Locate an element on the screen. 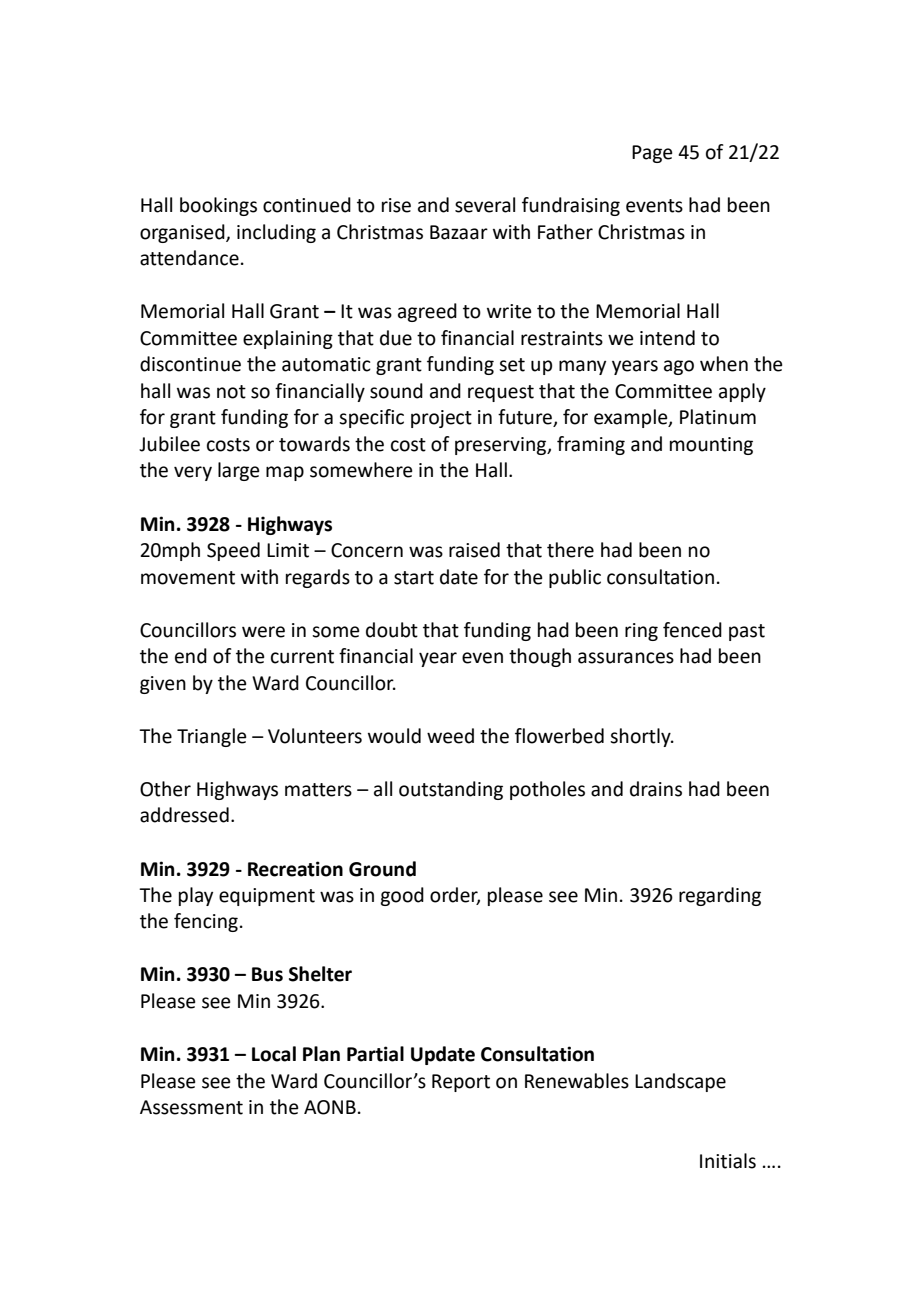 The height and width of the screenshot is (1307, 924). Report is located at coordinates (461, 1083).
